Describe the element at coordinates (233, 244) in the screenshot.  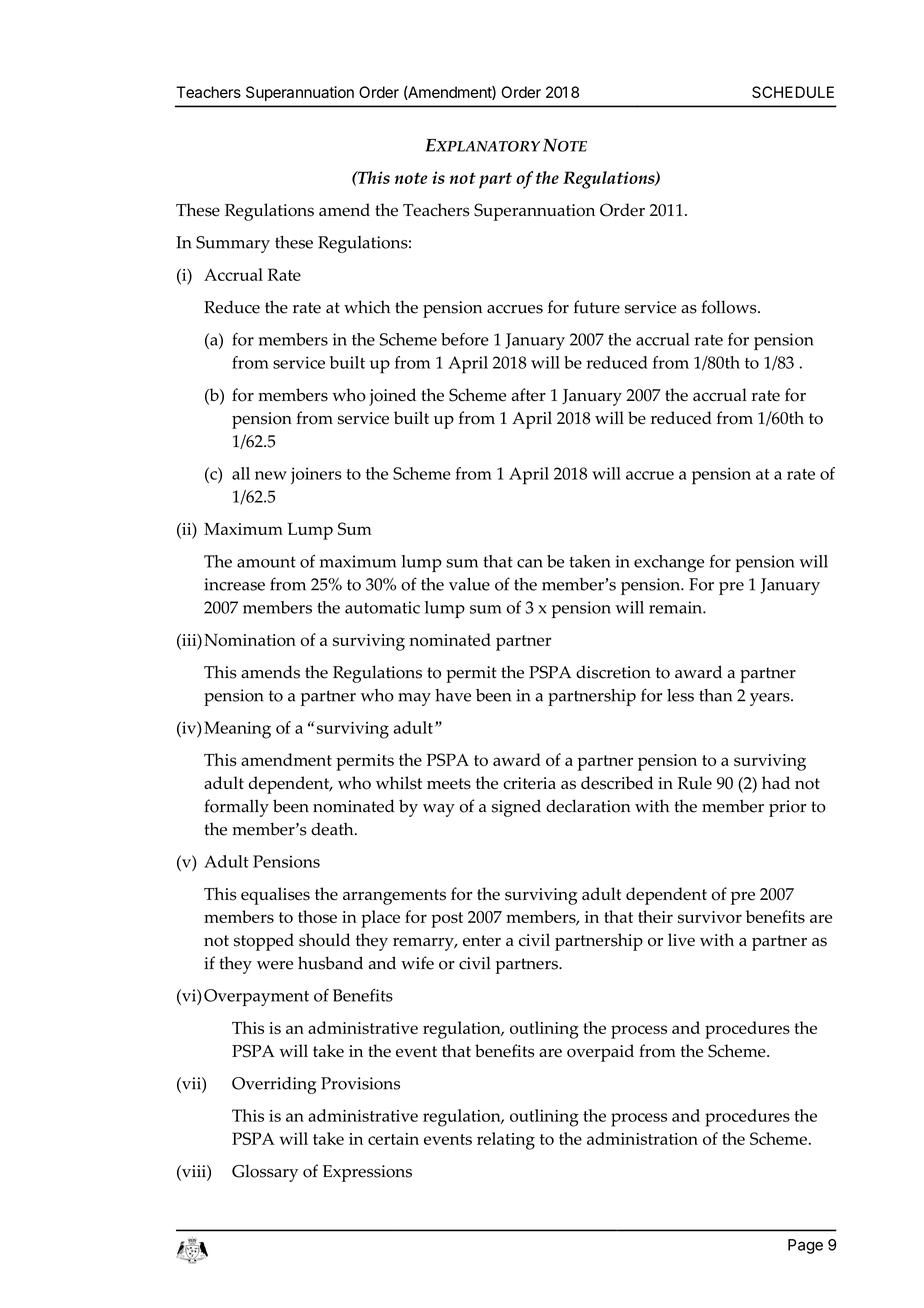
I see `Summary` at that location.
